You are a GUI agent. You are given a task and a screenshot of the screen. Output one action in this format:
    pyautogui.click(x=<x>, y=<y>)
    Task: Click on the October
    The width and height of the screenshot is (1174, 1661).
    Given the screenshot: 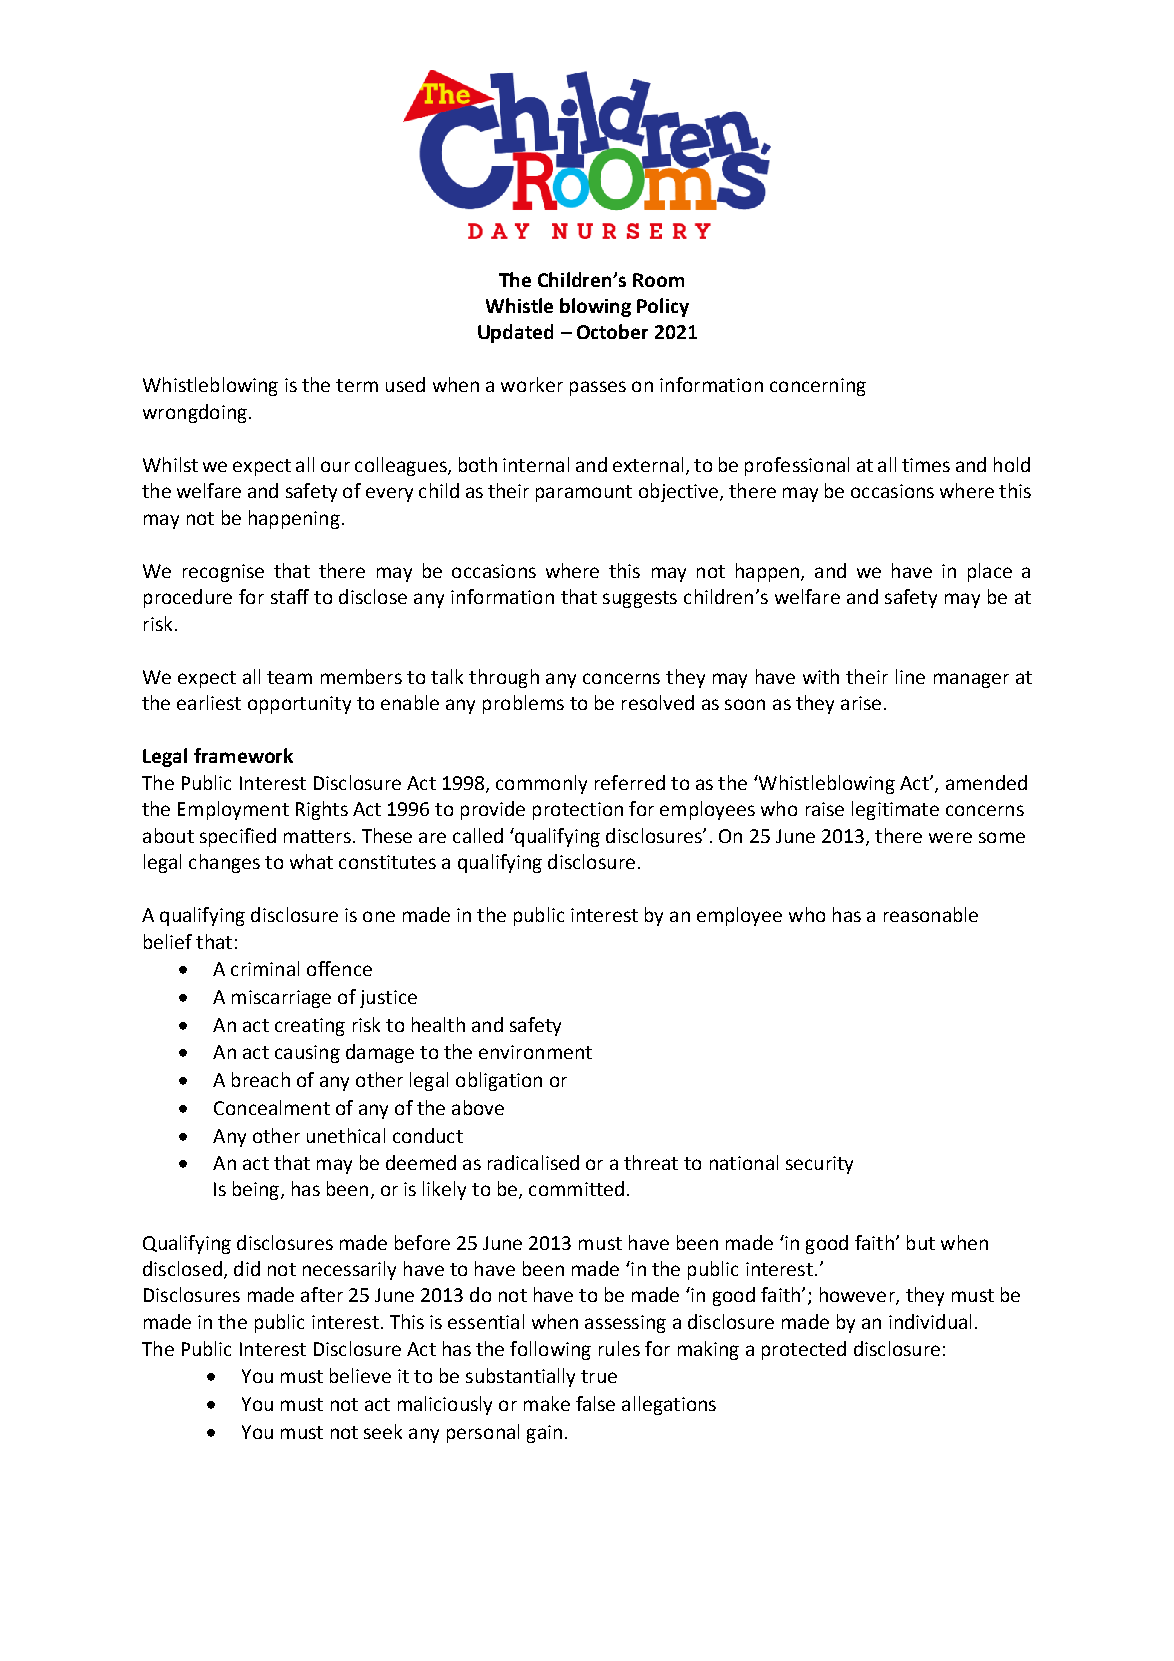 What is the action you would take?
    pyautogui.click(x=612, y=331)
